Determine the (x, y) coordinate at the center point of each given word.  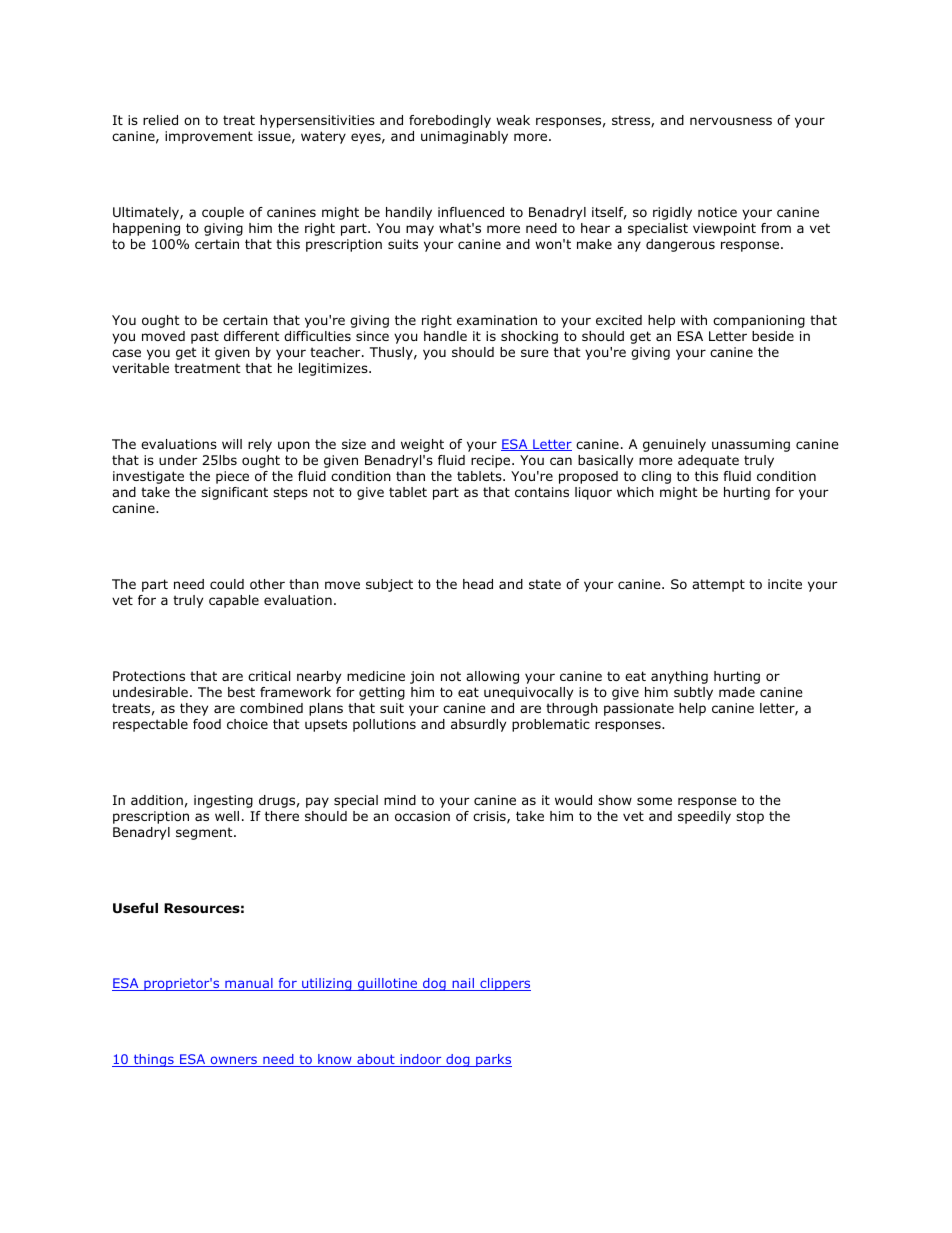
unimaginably (464, 137)
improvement (209, 137)
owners (234, 1061)
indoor (421, 1060)
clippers (504, 984)
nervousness (731, 121)
